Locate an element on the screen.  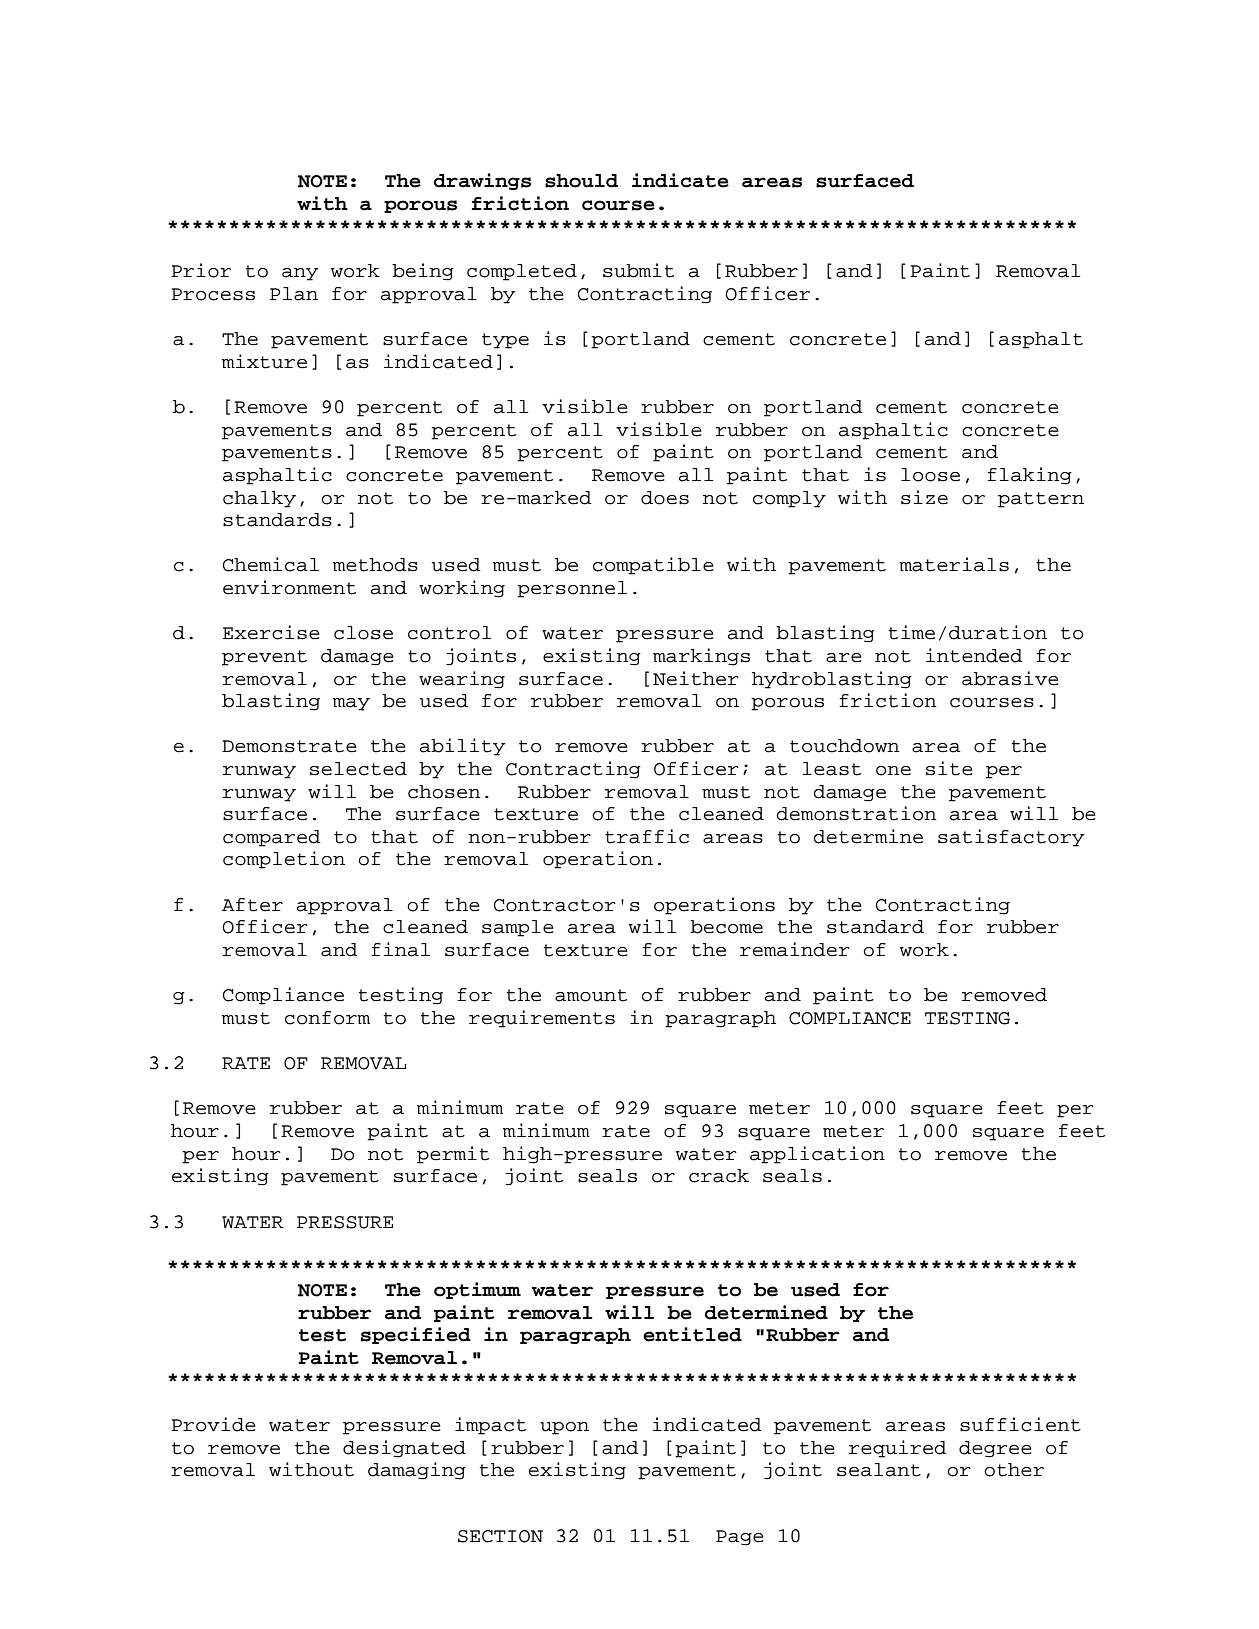
Chemical is located at coordinates (271, 564).
